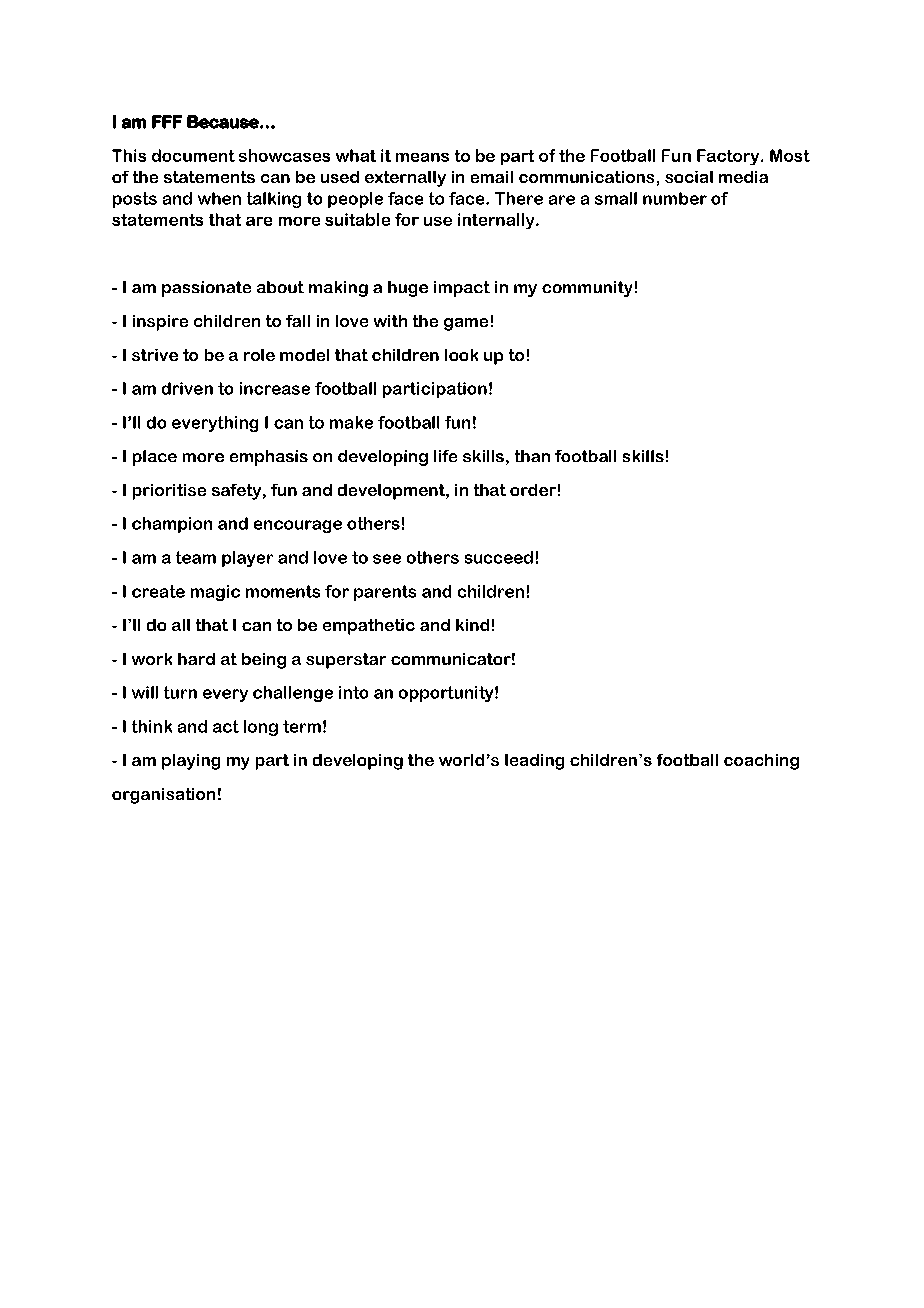  Describe the element at coordinates (193, 155) in the screenshot. I see `document` at that location.
